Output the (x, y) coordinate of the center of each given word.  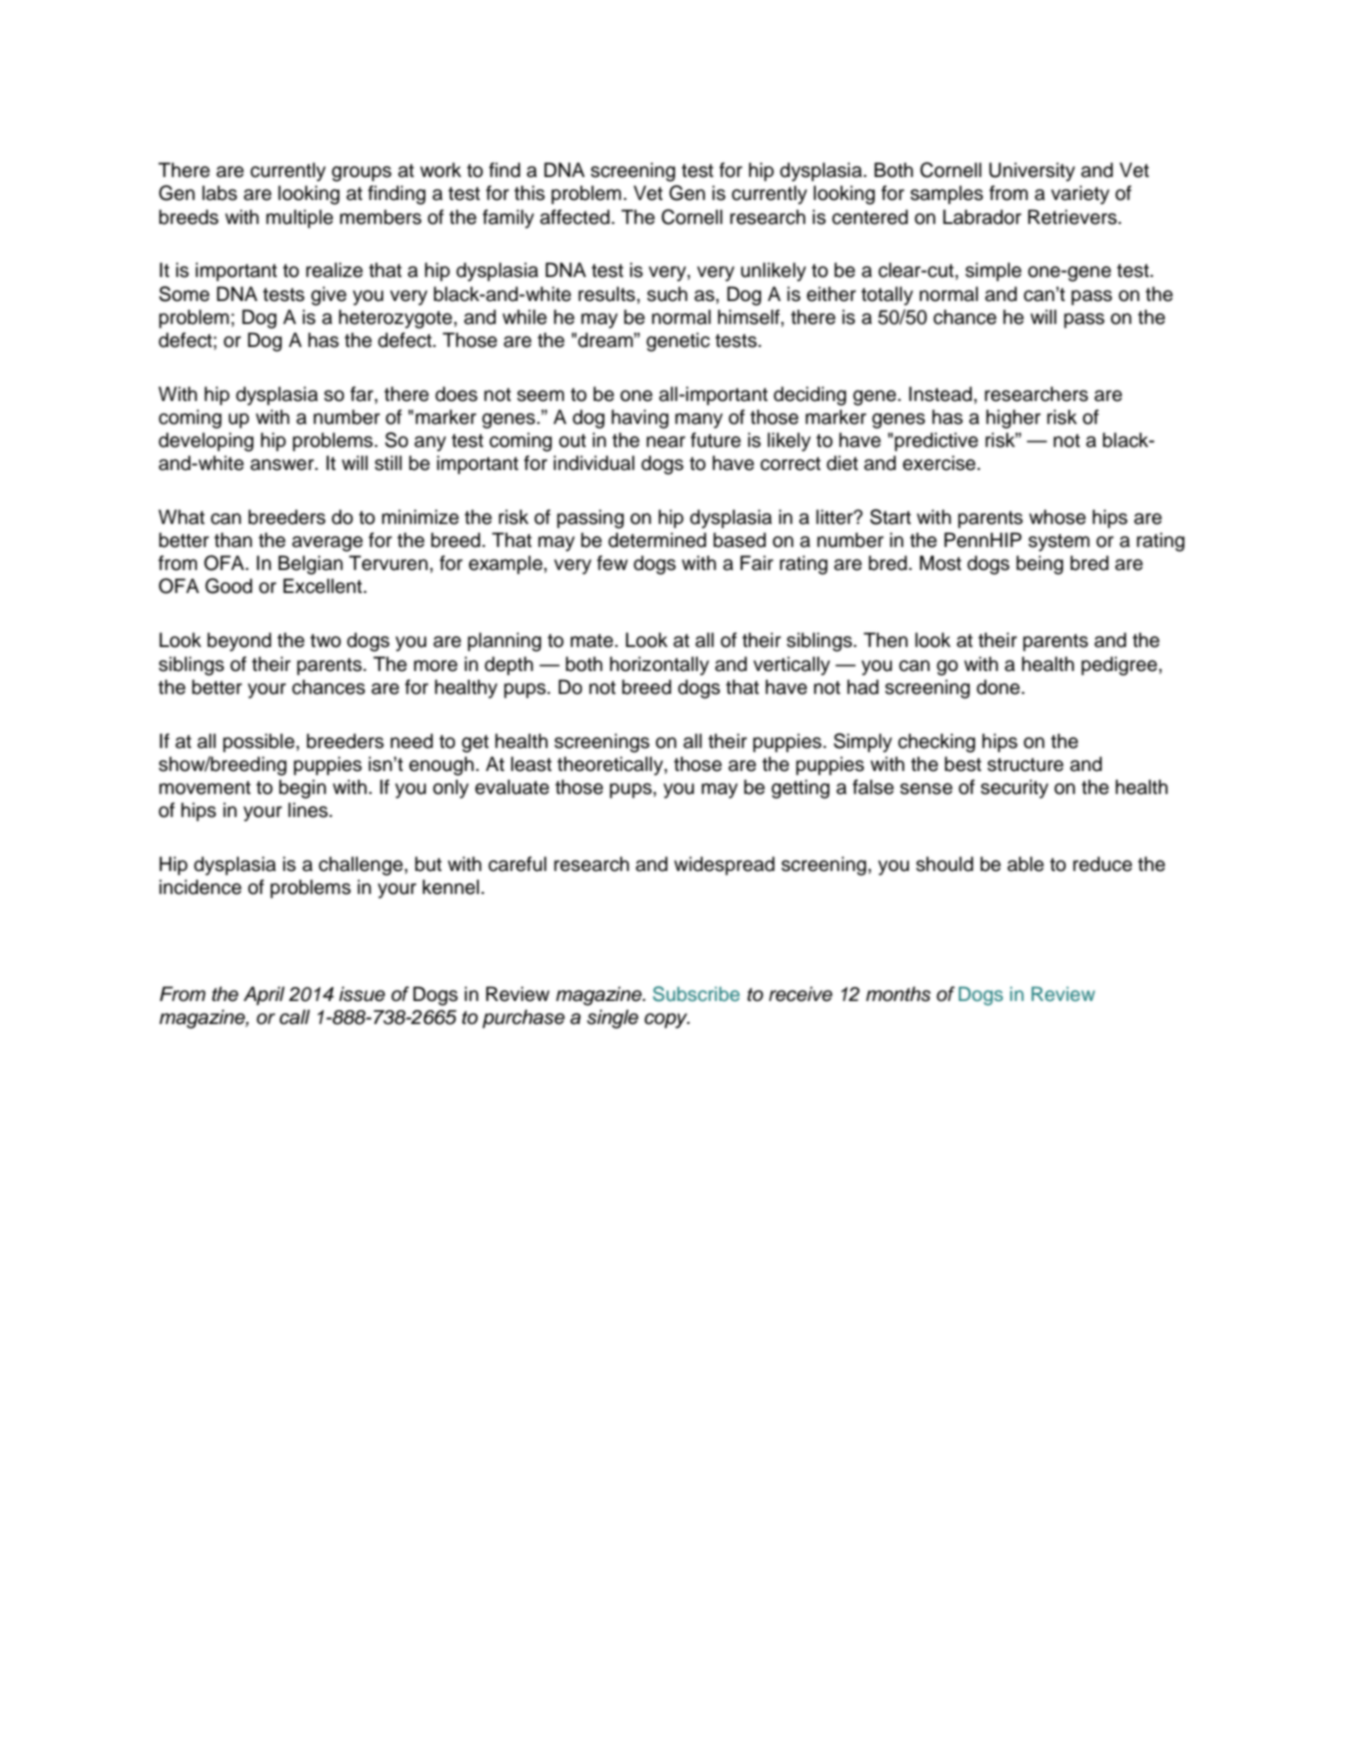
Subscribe (696, 994)
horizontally (659, 666)
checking (936, 743)
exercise (940, 463)
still (388, 463)
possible (260, 742)
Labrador (982, 217)
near (666, 442)
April (264, 995)
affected (575, 217)
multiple (299, 218)
